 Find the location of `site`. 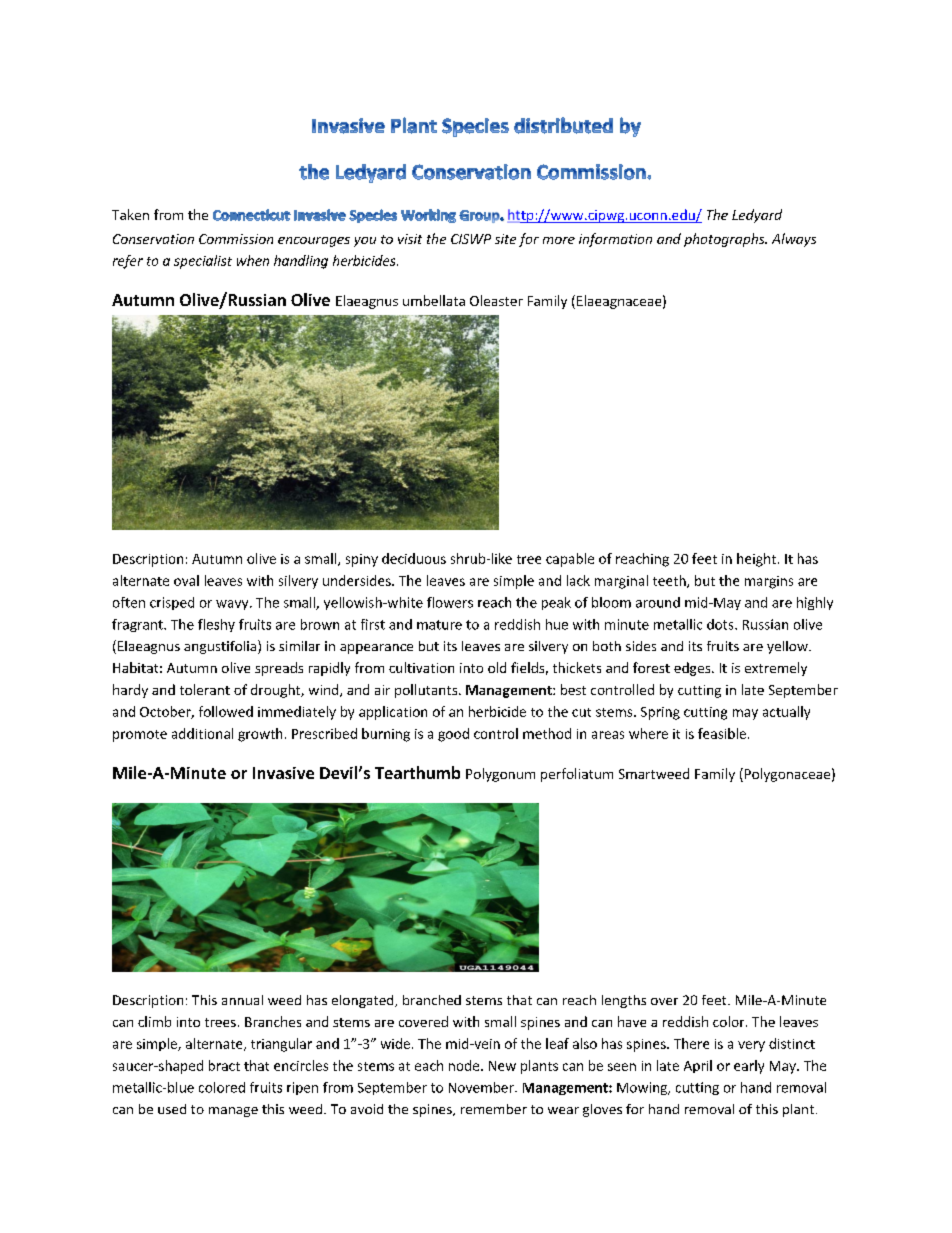

site is located at coordinates (505, 239).
